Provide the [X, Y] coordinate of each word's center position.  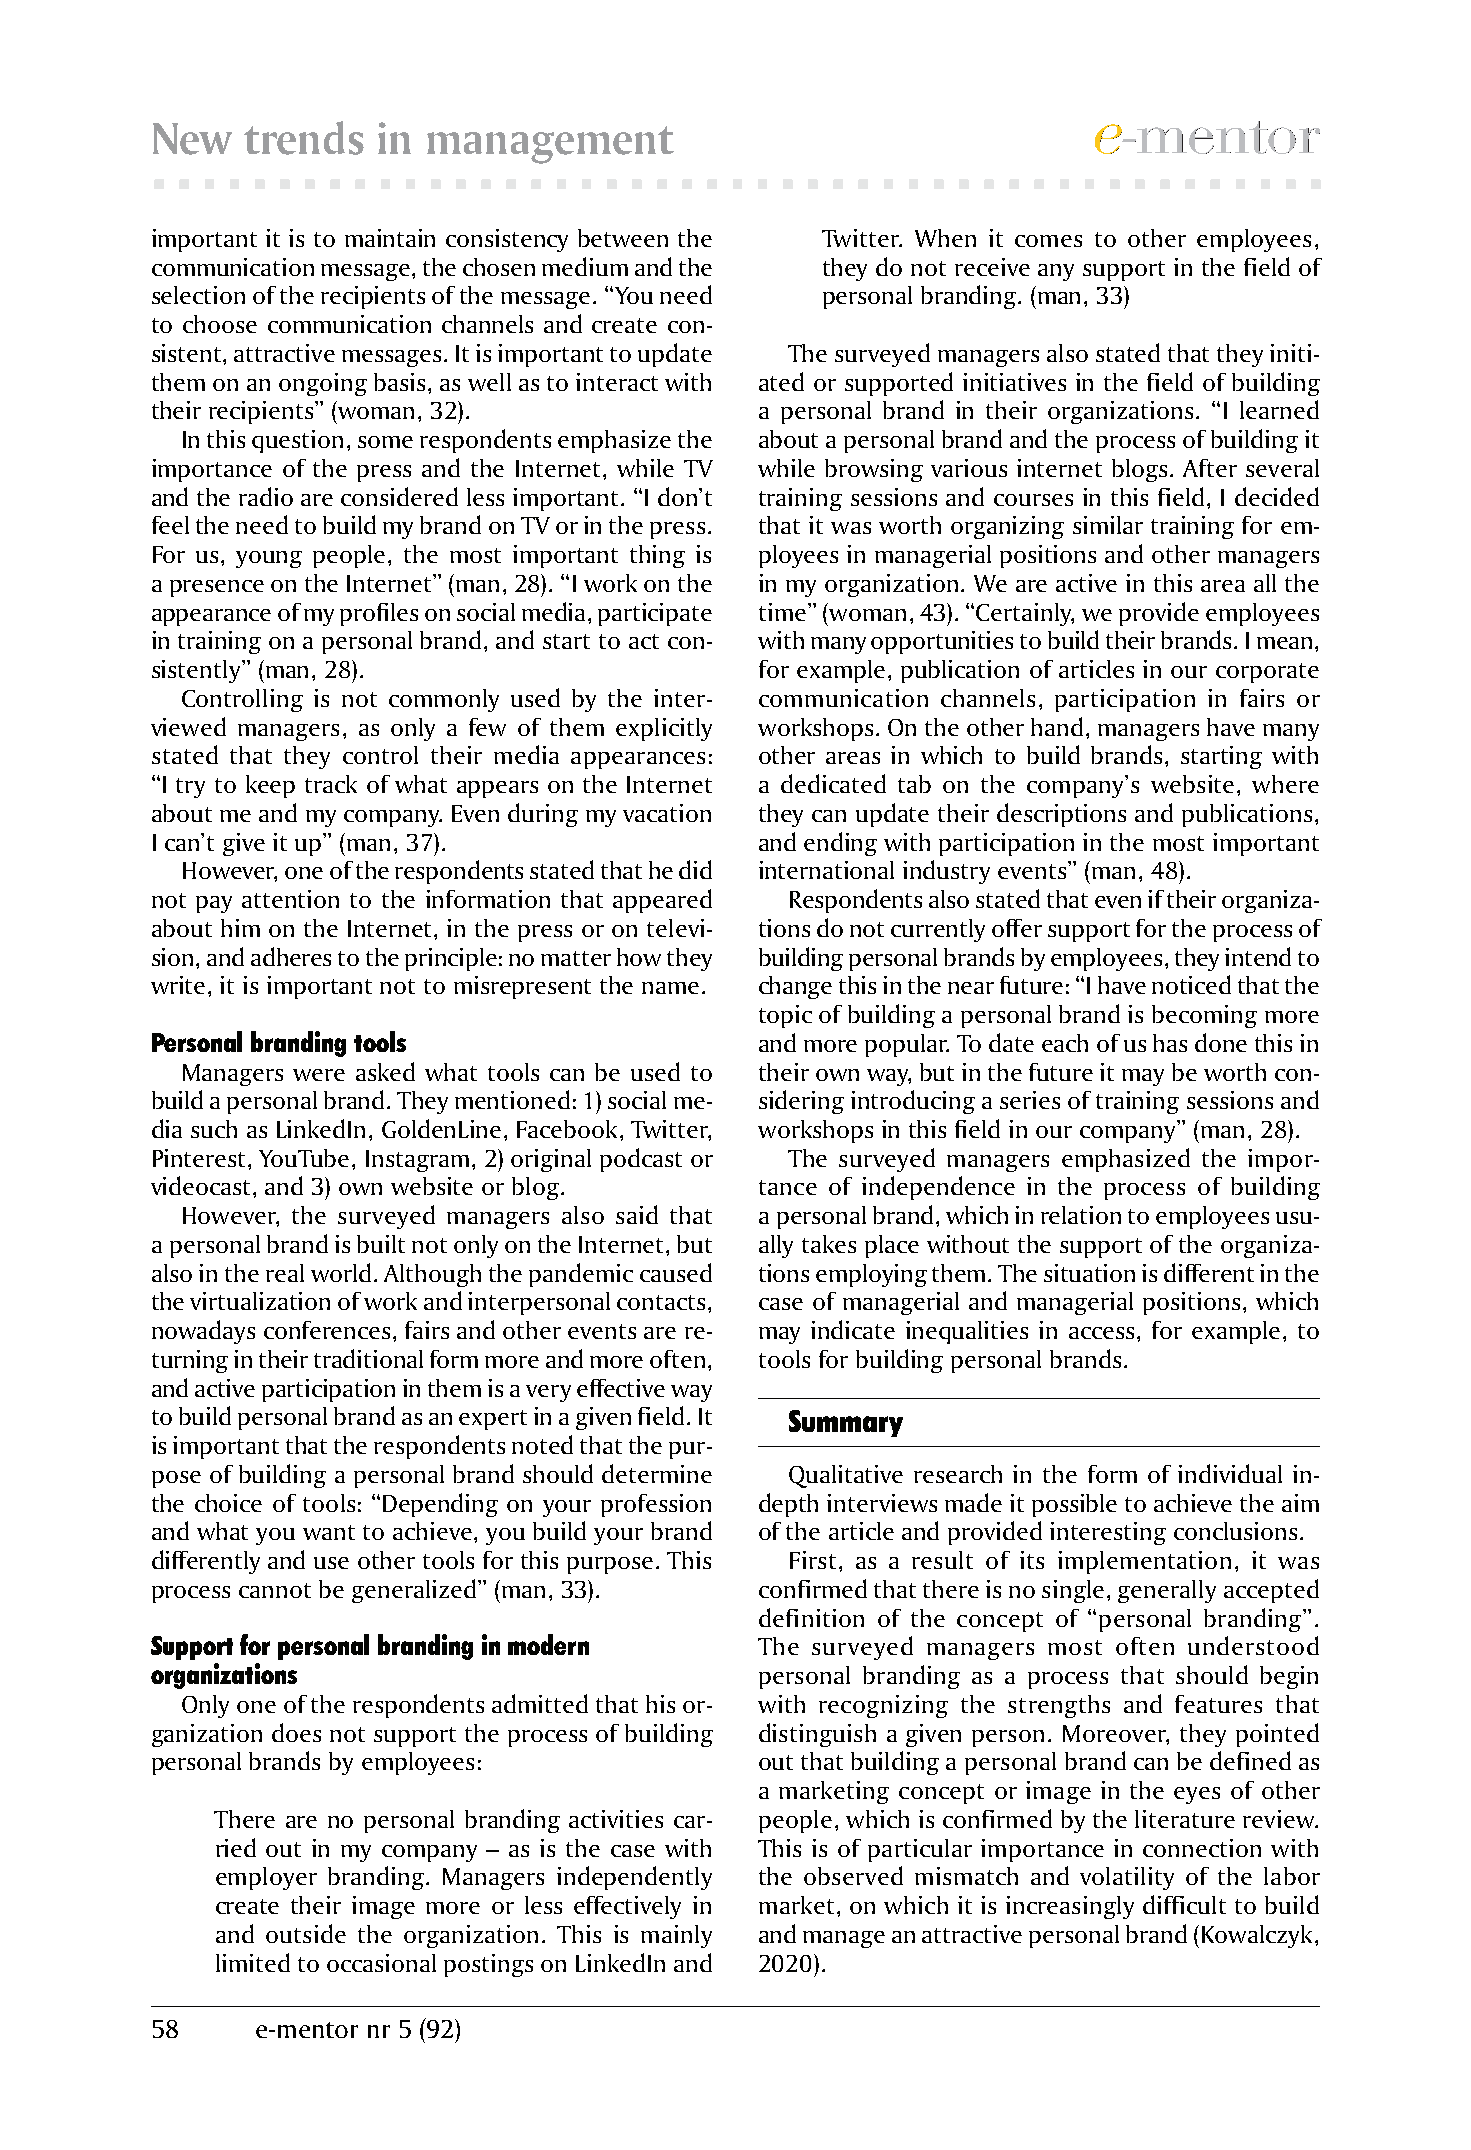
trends [304, 138]
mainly [676, 1936]
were [319, 1075]
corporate [1267, 673]
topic [785, 1016]
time [782, 612]
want [329, 1532]
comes [1048, 241]
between [623, 238]
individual [1230, 1473]
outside [306, 1933]
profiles [379, 614]
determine [657, 1473]
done [1221, 1042]
